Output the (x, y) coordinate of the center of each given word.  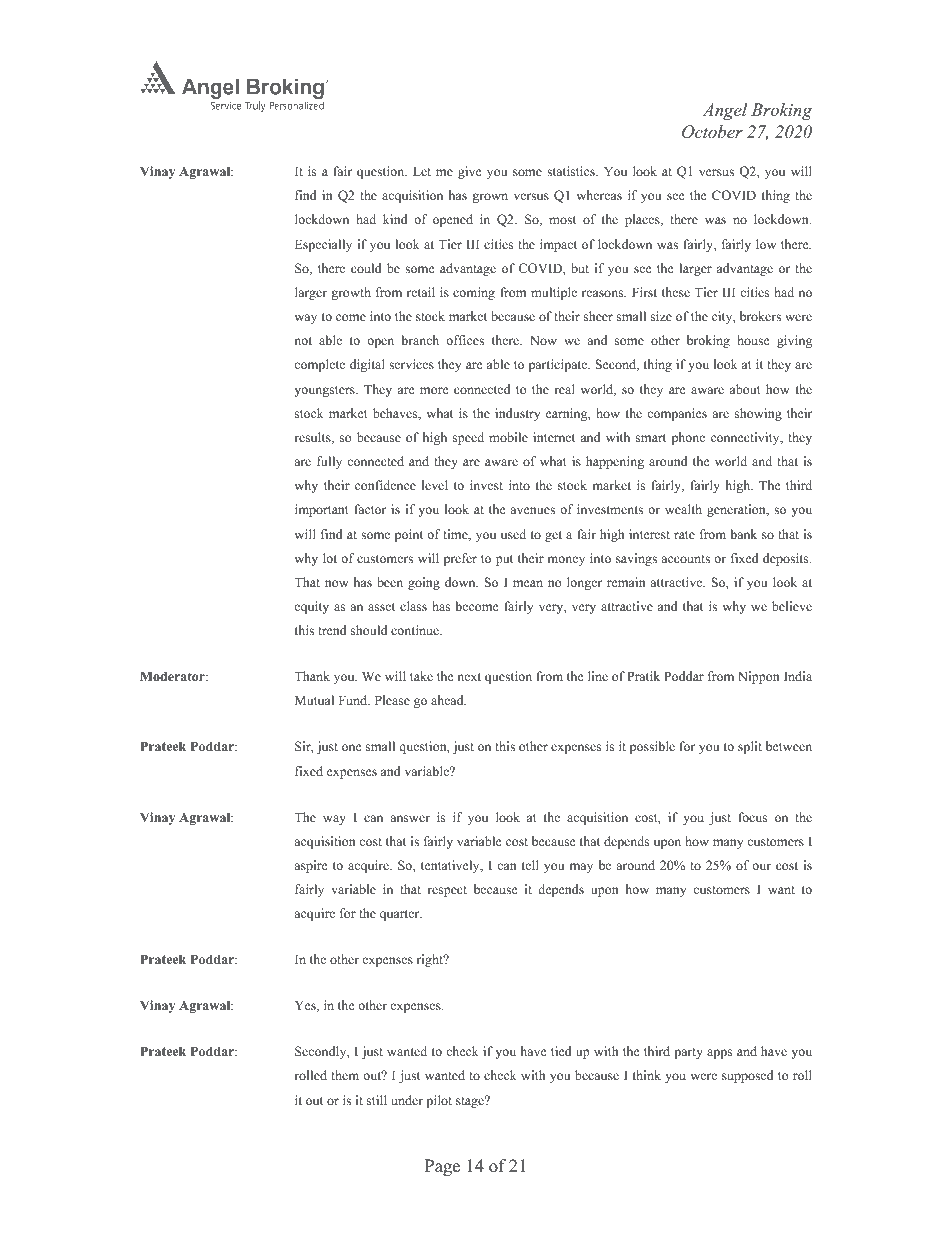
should (369, 630)
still (377, 1100)
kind (395, 219)
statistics (572, 171)
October (712, 132)
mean (528, 583)
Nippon (759, 677)
